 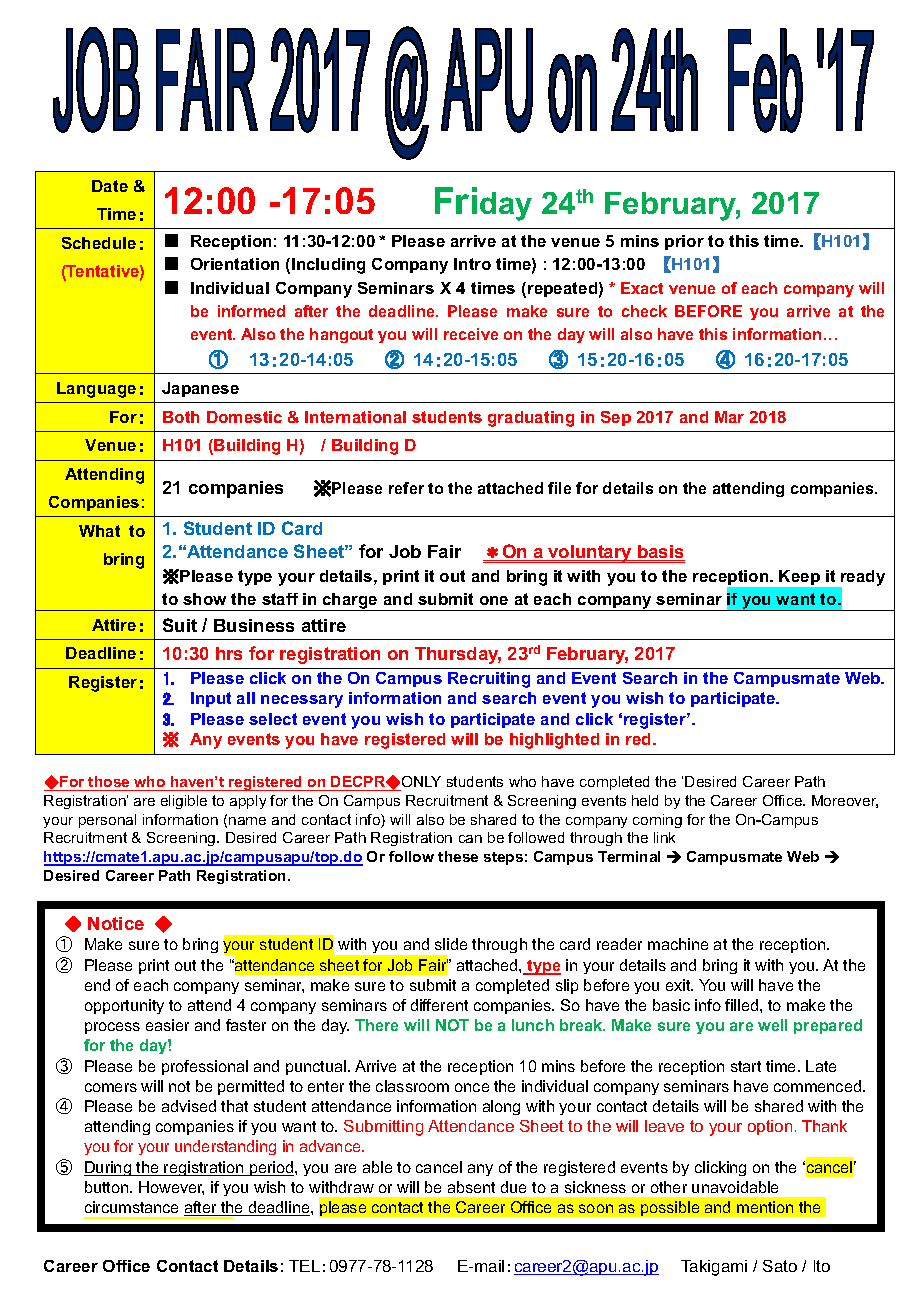 What do you see at coordinates (167, 1025) in the screenshot?
I see `easier` at bounding box center [167, 1025].
